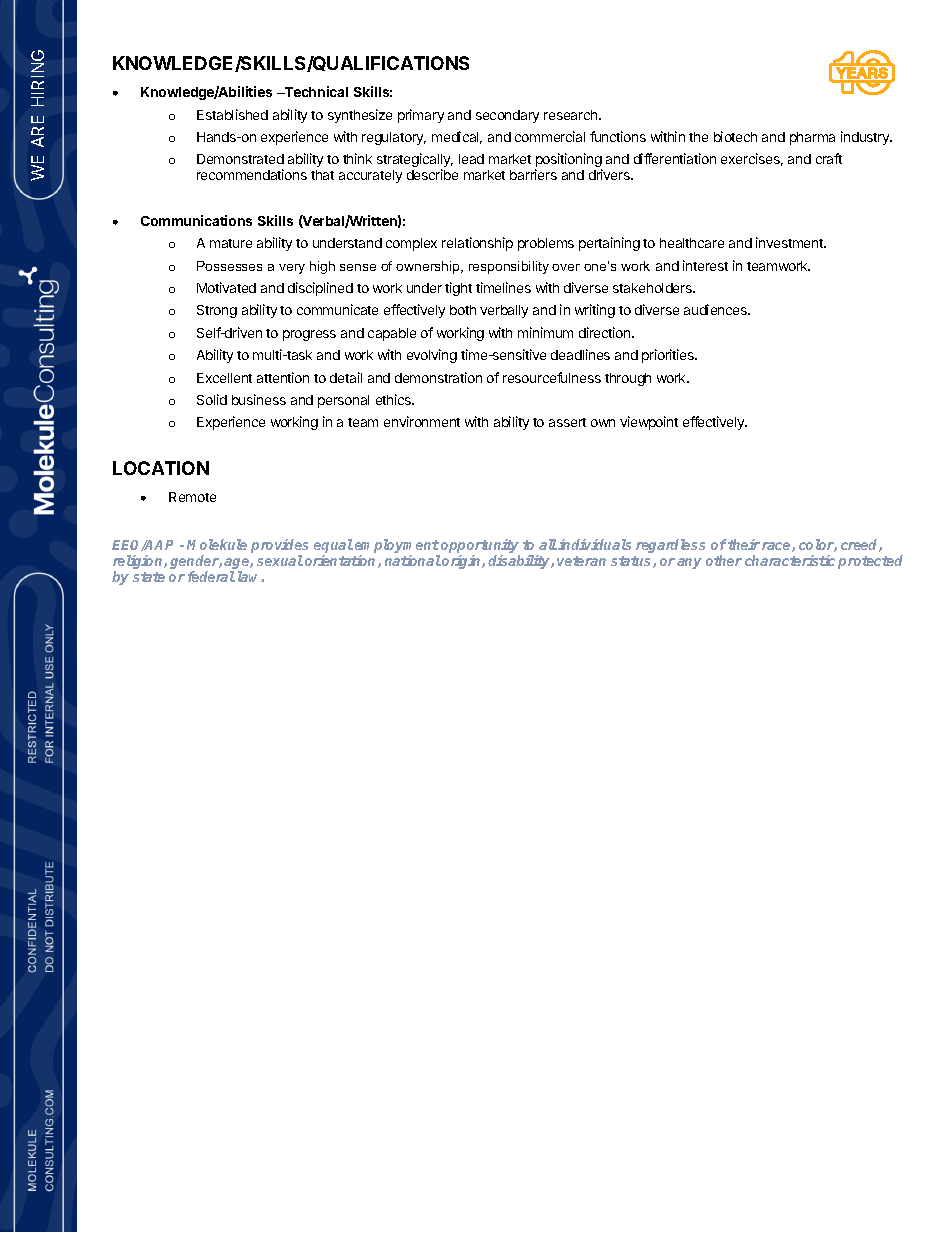 This page has width=952, height=1233. Describe the element at coordinates (812, 138) in the page. I see `pharma` at that location.
